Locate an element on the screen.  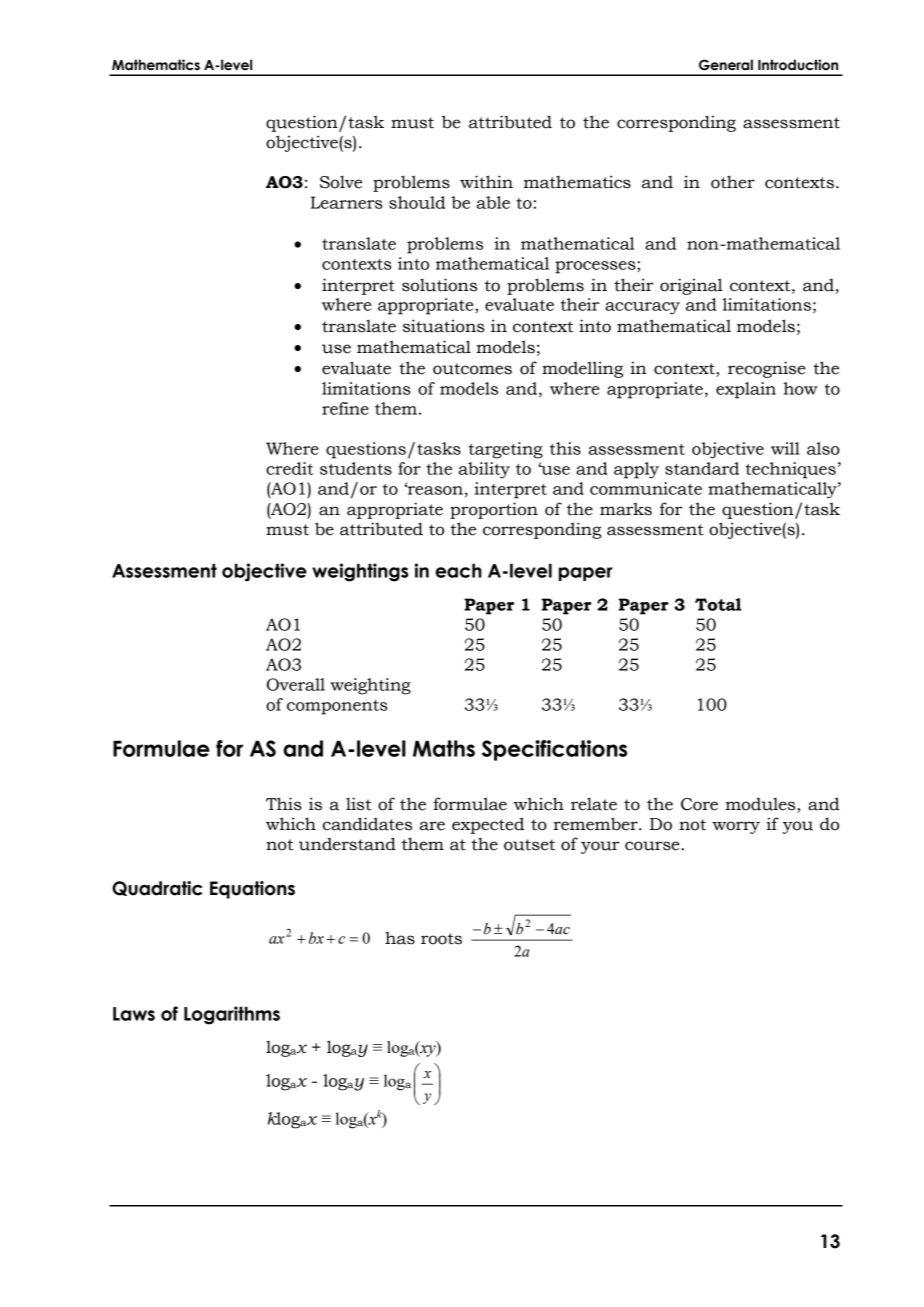
proportion is located at coordinates (494, 510).
